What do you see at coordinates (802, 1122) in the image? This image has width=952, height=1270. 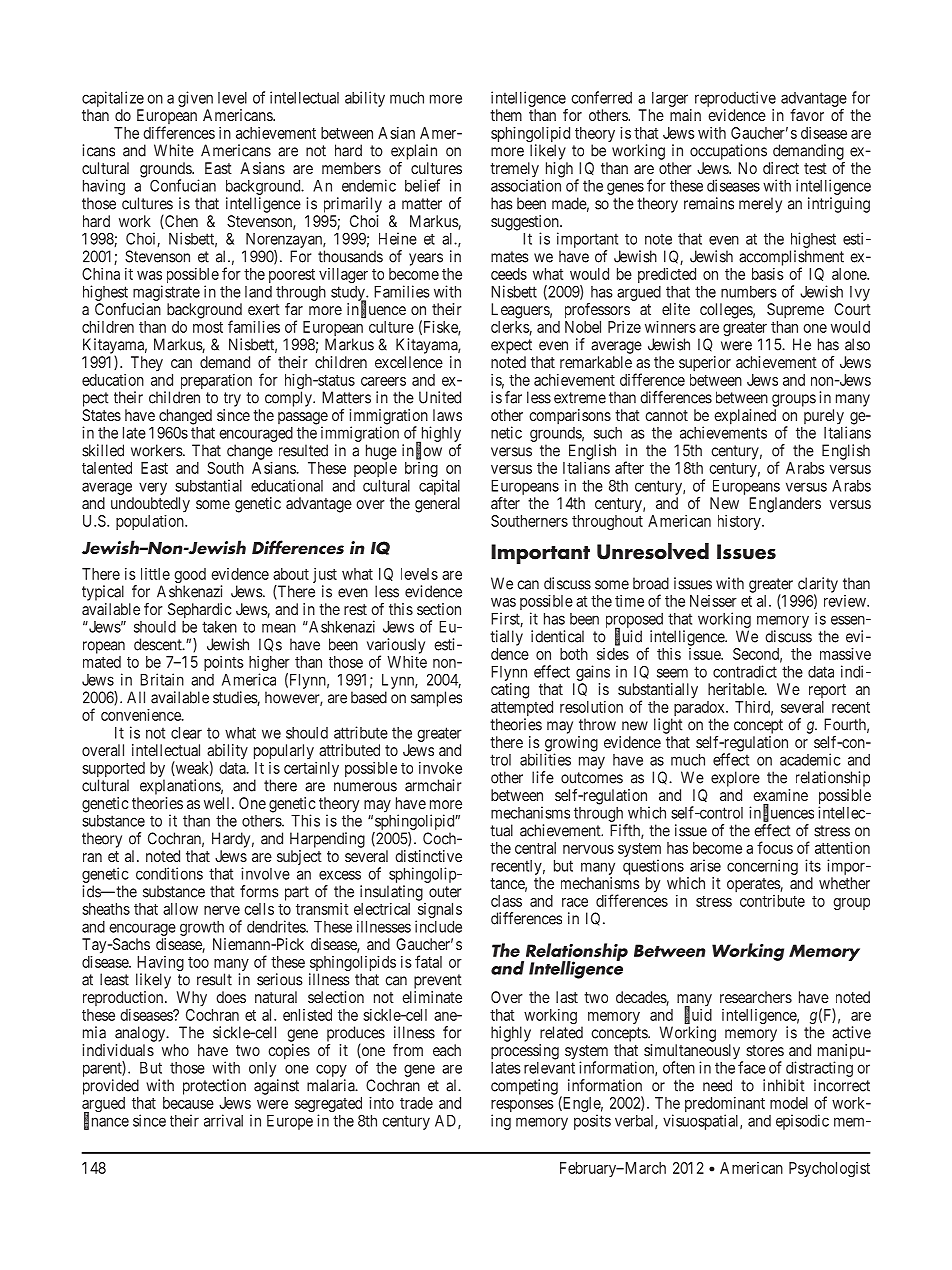 I see `episodic` at bounding box center [802, 1122].
